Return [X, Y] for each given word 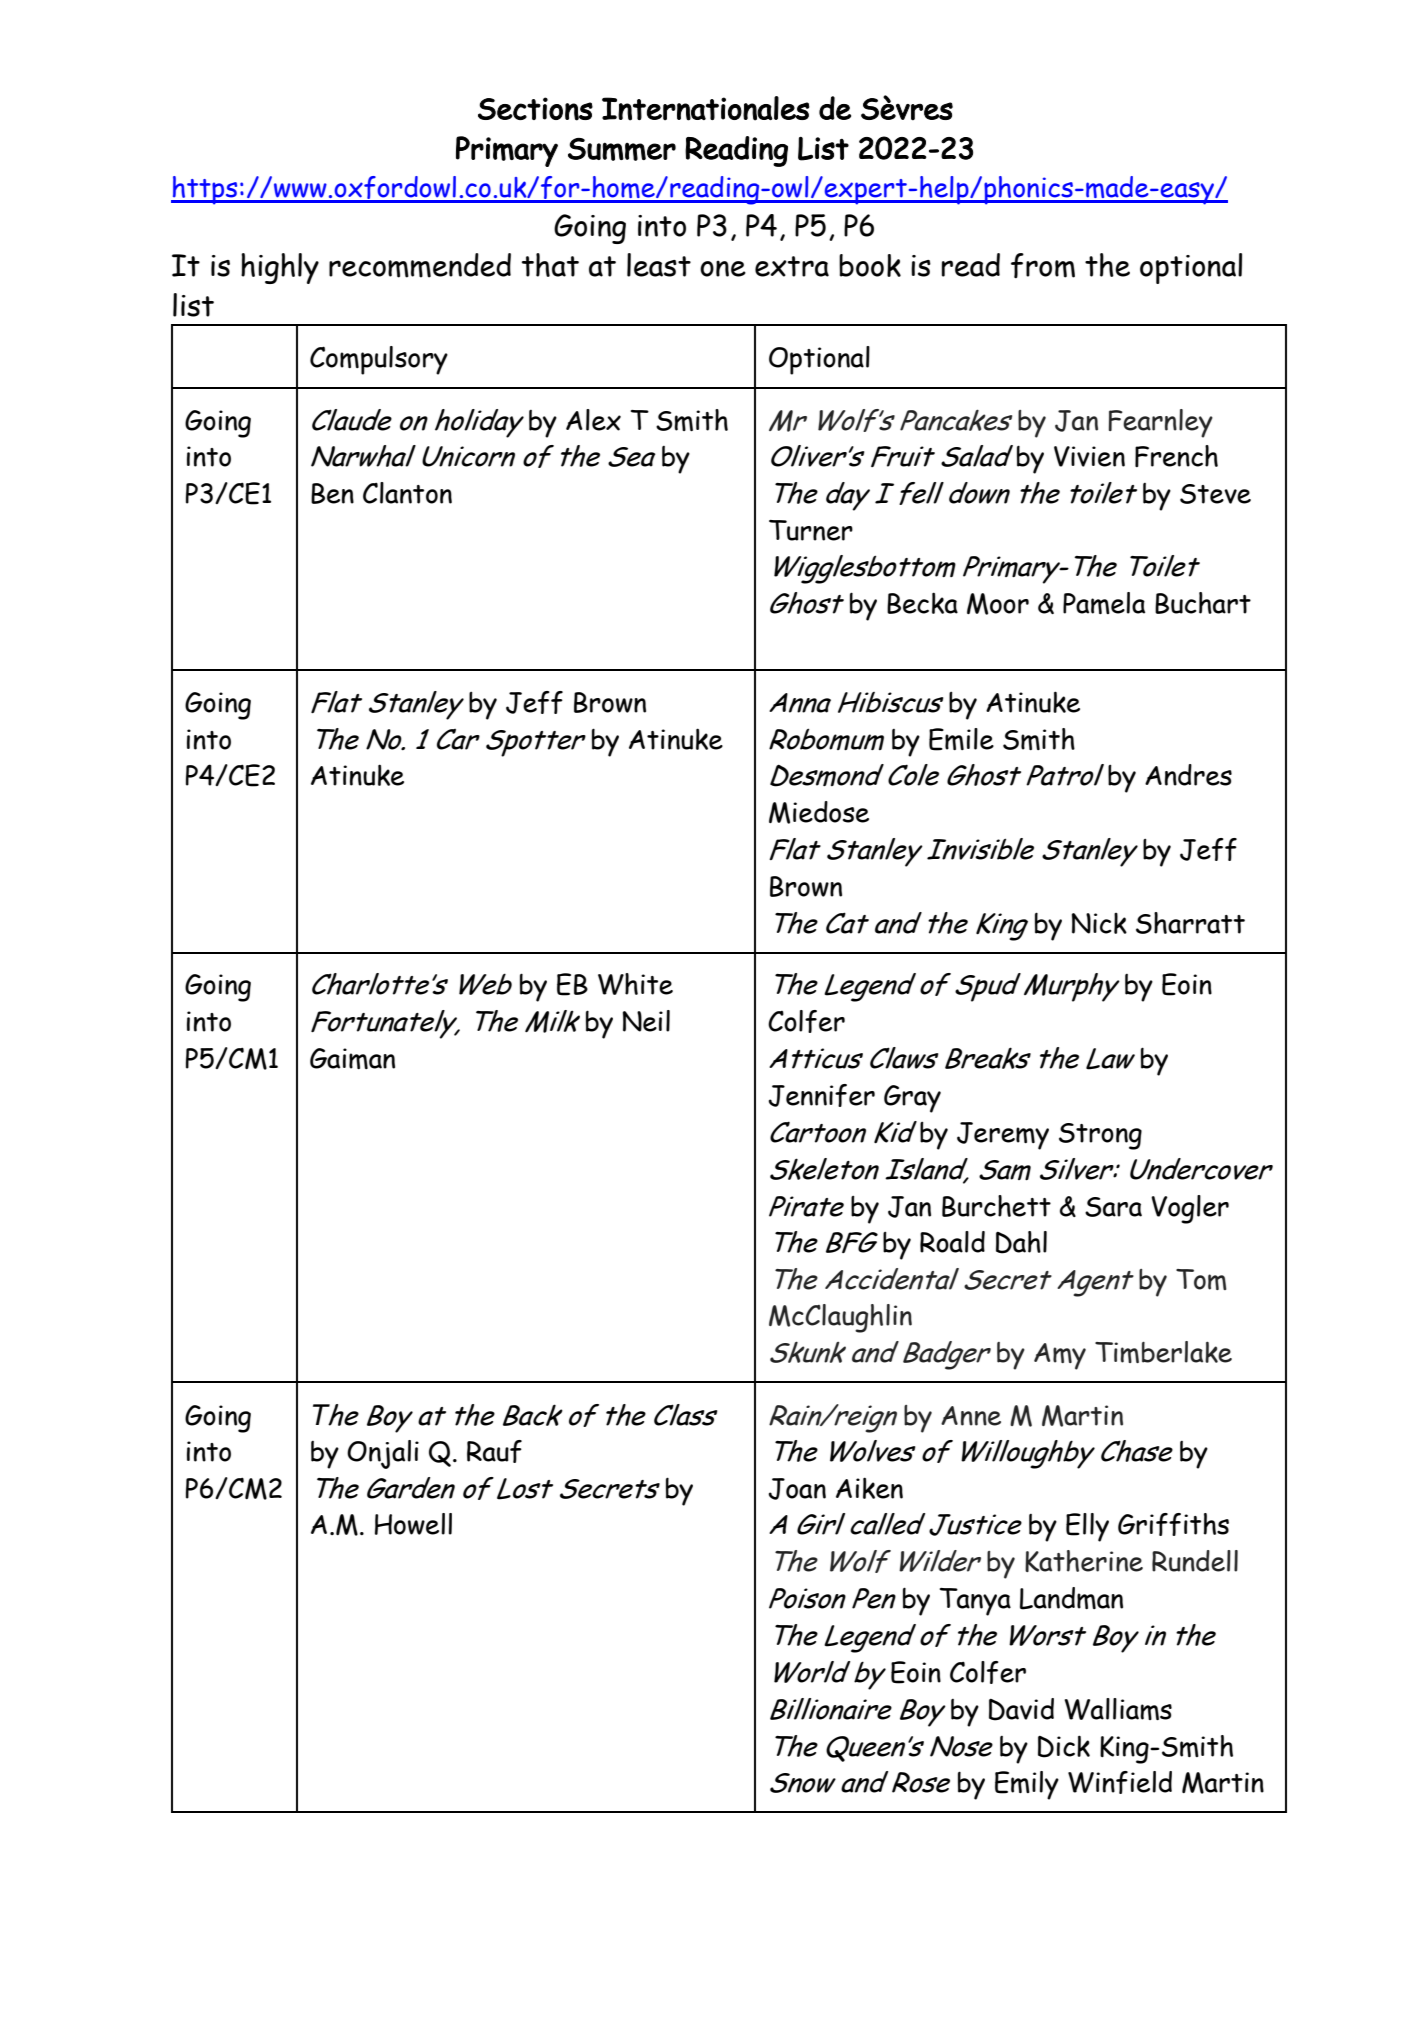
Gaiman [352, 1058]
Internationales [706, 108]
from [1043, 265]
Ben [332, 493]
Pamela [1104, 603]
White [635, 984]
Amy [1060, 1356]
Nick [1099, 923]
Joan [797, 1489]
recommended [420, 265]
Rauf [494, 1451]
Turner [811, 530]
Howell [413, 1524]
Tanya [975, 1602]
